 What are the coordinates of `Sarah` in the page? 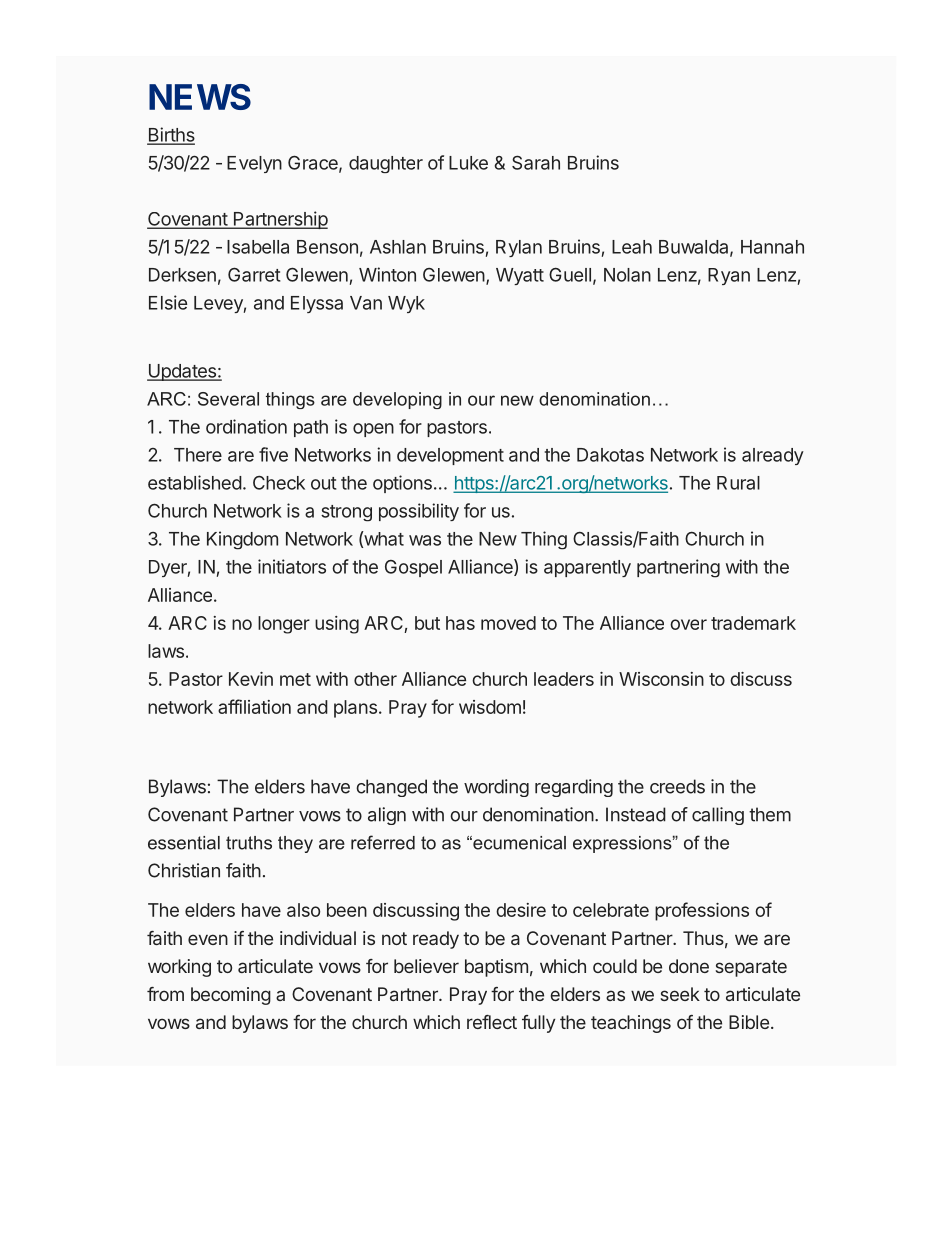 It's located at (536, 162).
